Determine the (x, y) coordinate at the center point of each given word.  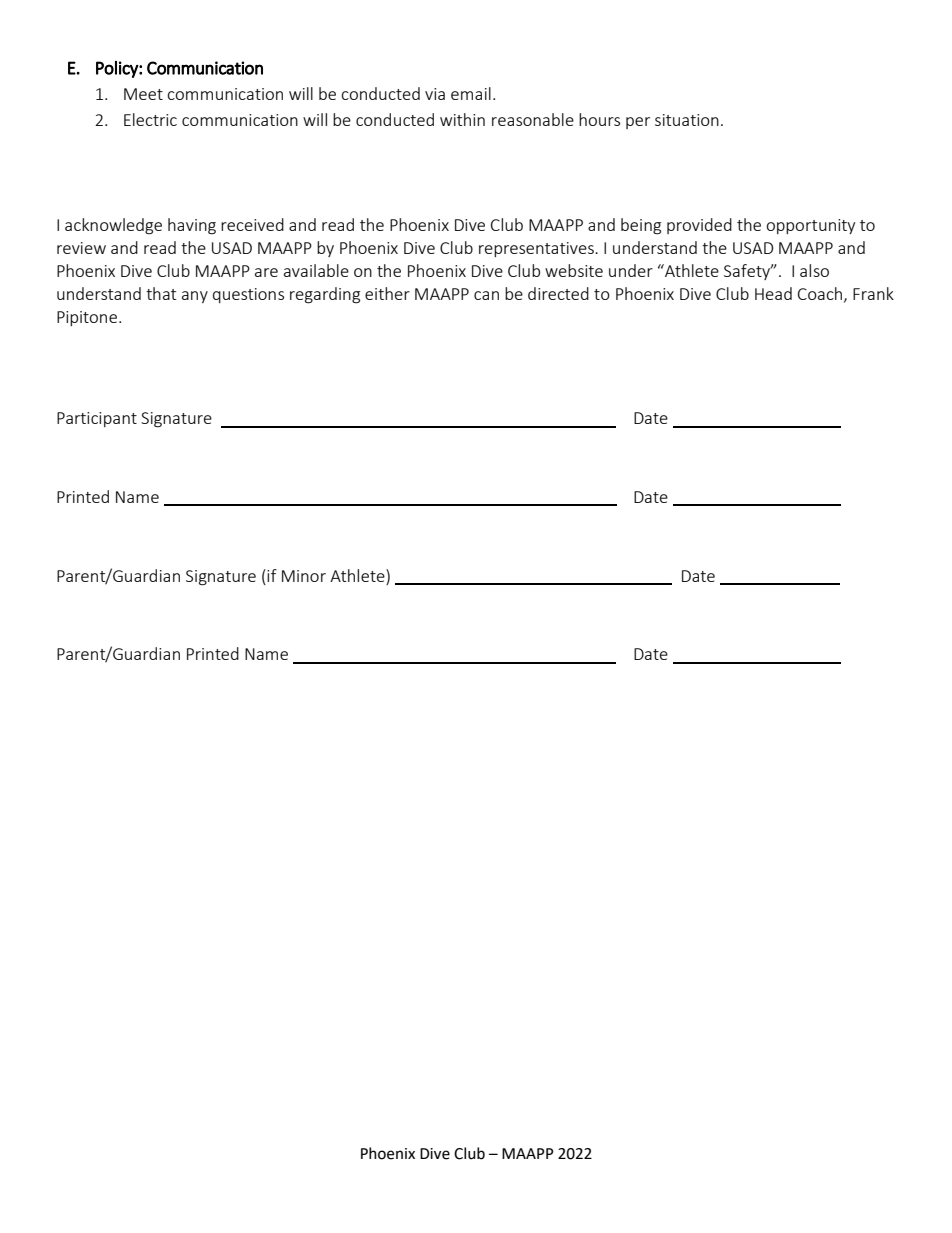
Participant (97, 419)
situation (687, 120)
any (195, 297)
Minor (304, 576)
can (486, 295)
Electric (150, 119)
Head (773, 293)
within (462, 119)
